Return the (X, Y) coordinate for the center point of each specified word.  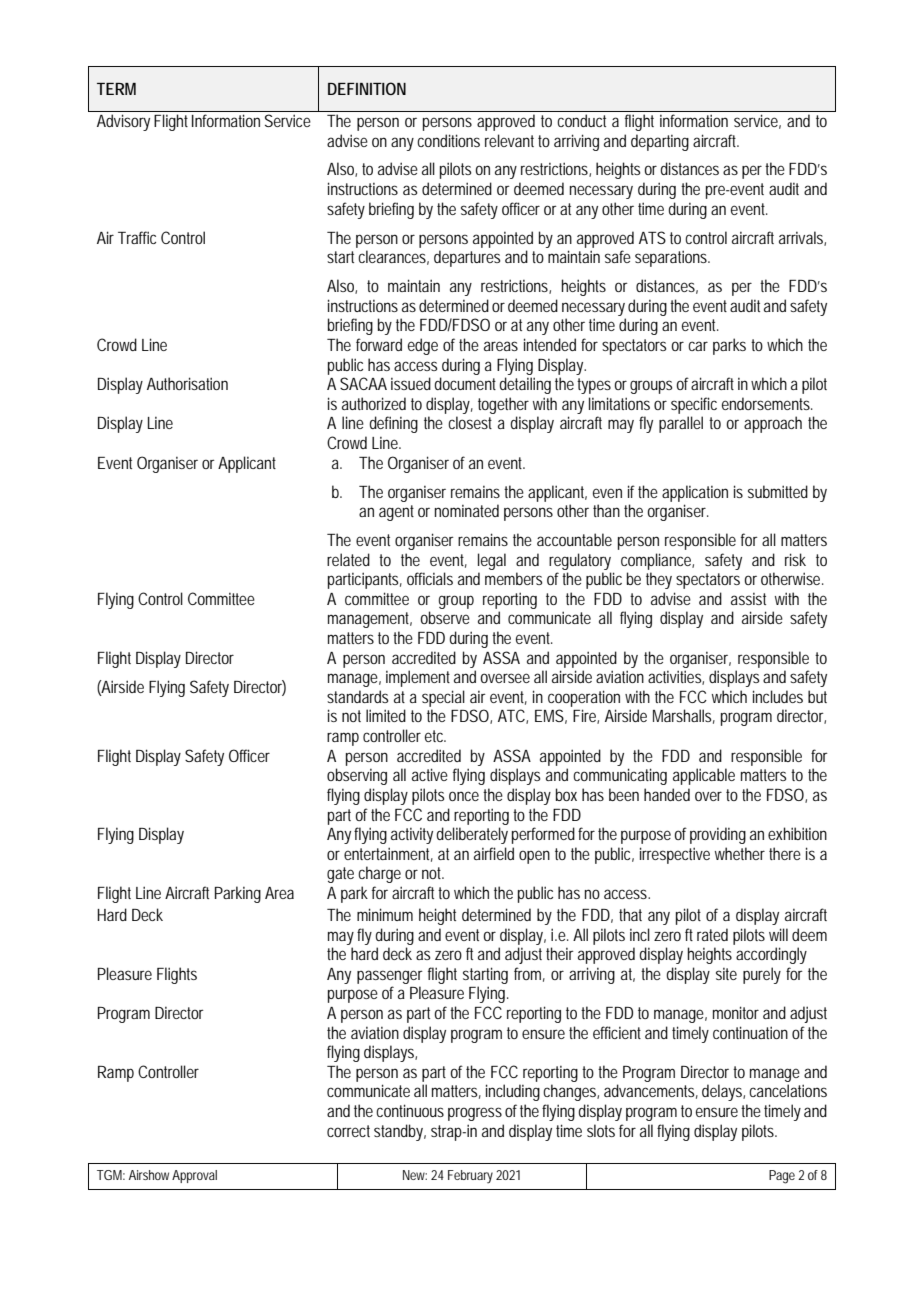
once (464, 796)
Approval (194, 1176)
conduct (581, 120)
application (695, 493)
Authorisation (187, 383)
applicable (704, 776)
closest (470, 422)
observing (357, 776)
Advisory (123, 122)
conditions (448, 140)
